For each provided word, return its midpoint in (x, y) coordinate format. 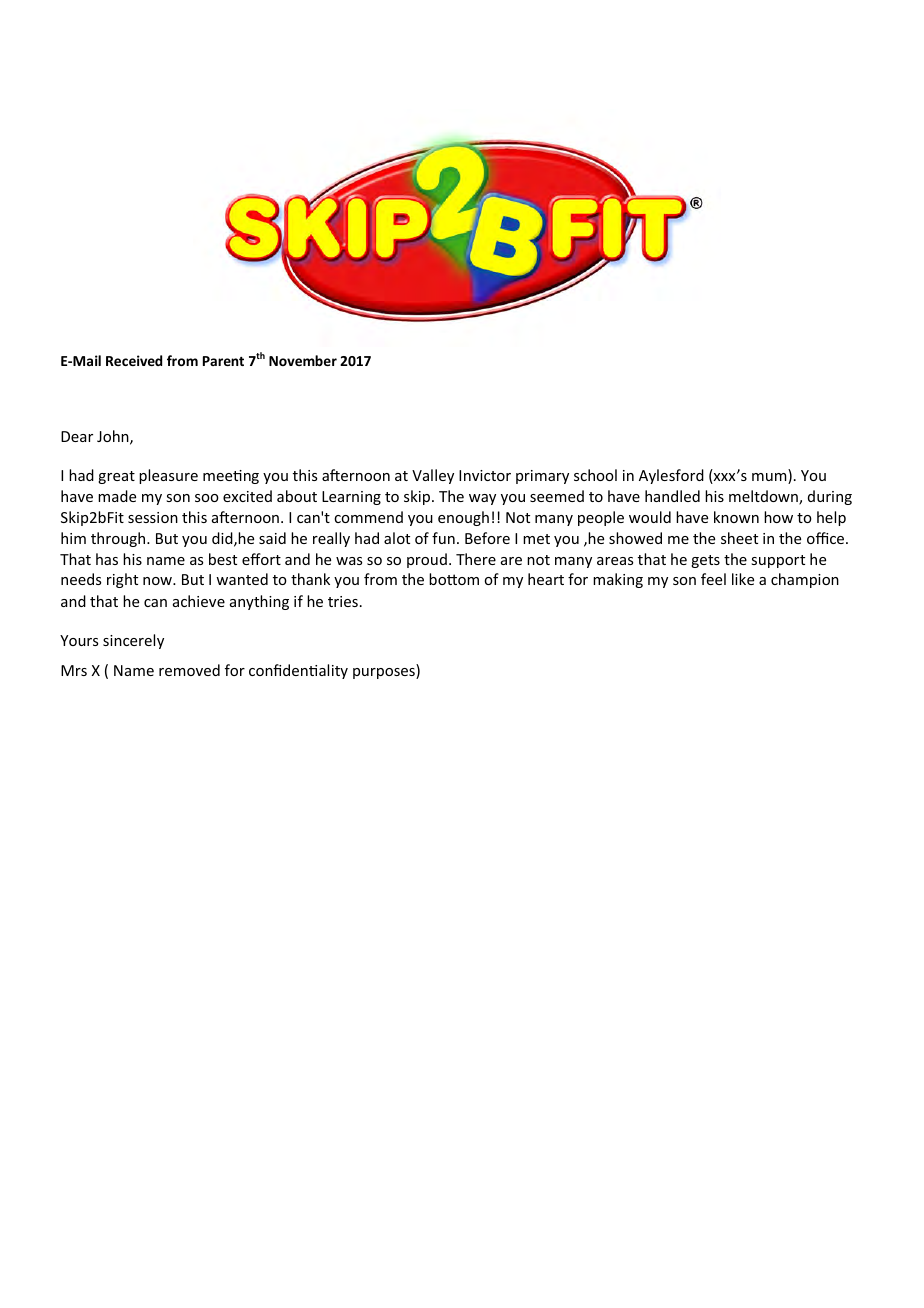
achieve (199, 601)
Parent (223, 361)
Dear (77, 436)
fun (443, 538)
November (303, 360)
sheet (739, 538)
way (482, 499)
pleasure (168, 476)
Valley (433, 476)
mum (770, 478)
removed (189, 670)
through (119, 539)
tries (343, 601)
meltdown (764, 497)
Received (134, 360)
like (743, 579)
